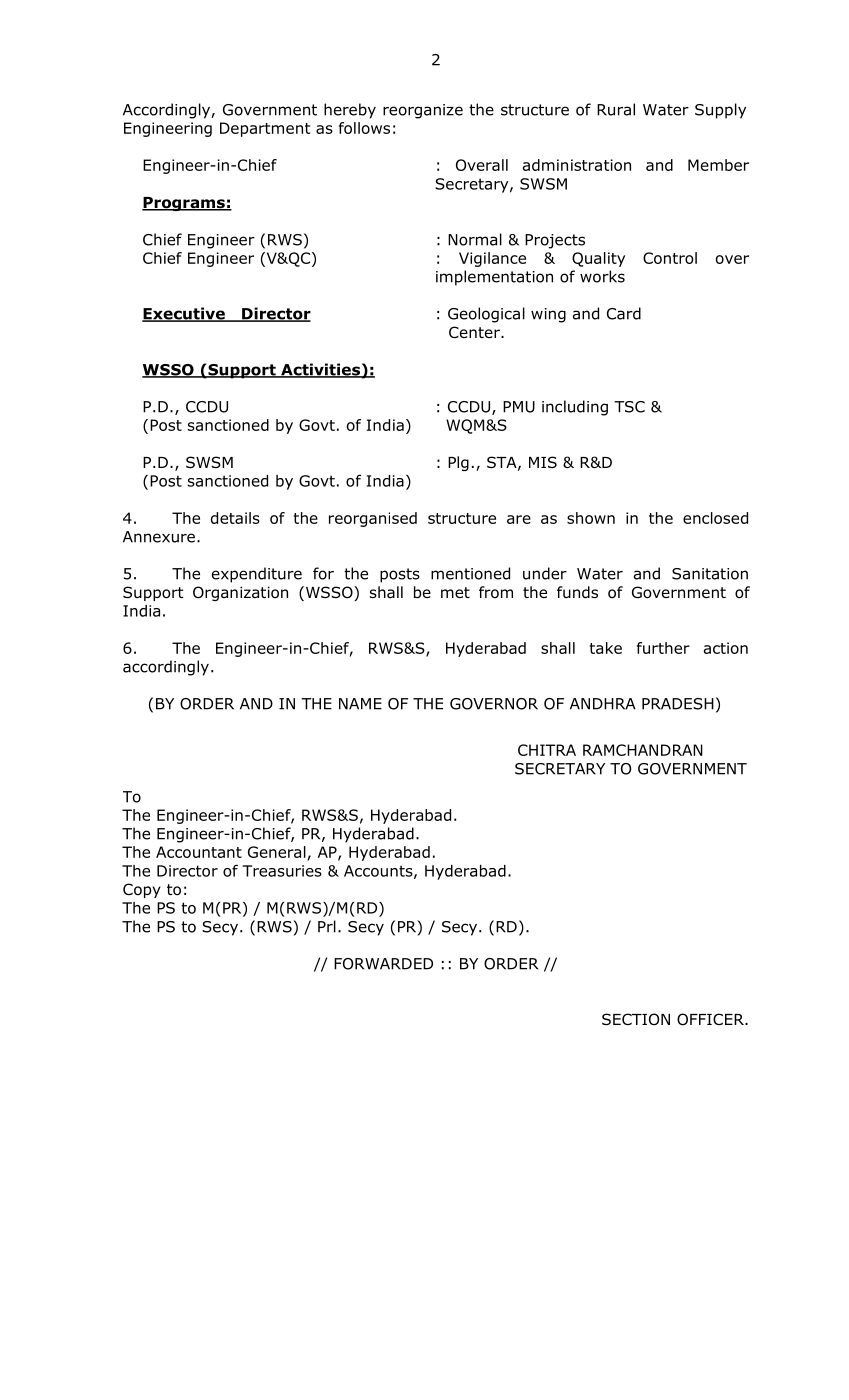  Describe the element at coordinates (199, 852) in the screenshot. I see `Accountant` at that location.
